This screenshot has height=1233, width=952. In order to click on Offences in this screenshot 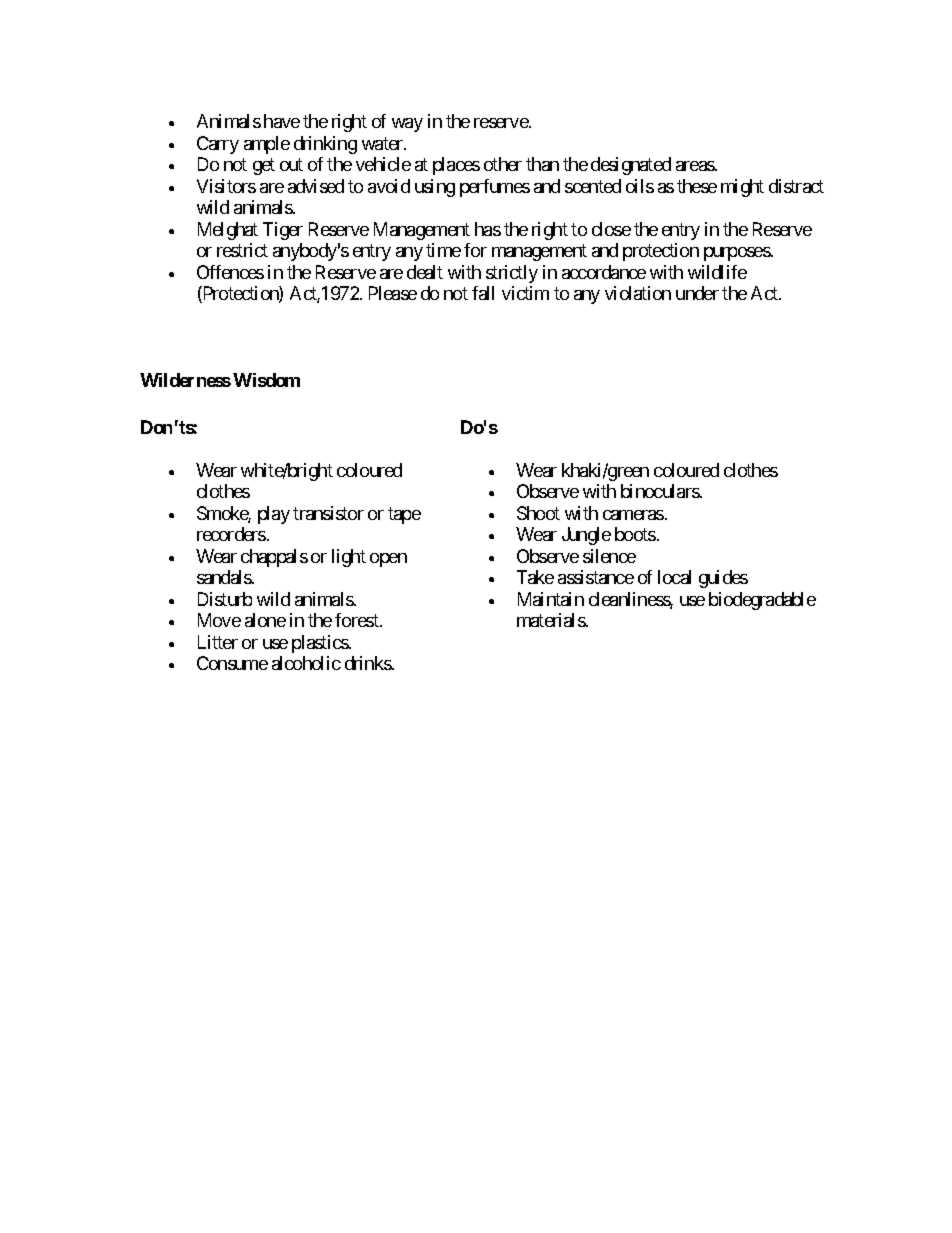, I will do `click(230, 272)`.
